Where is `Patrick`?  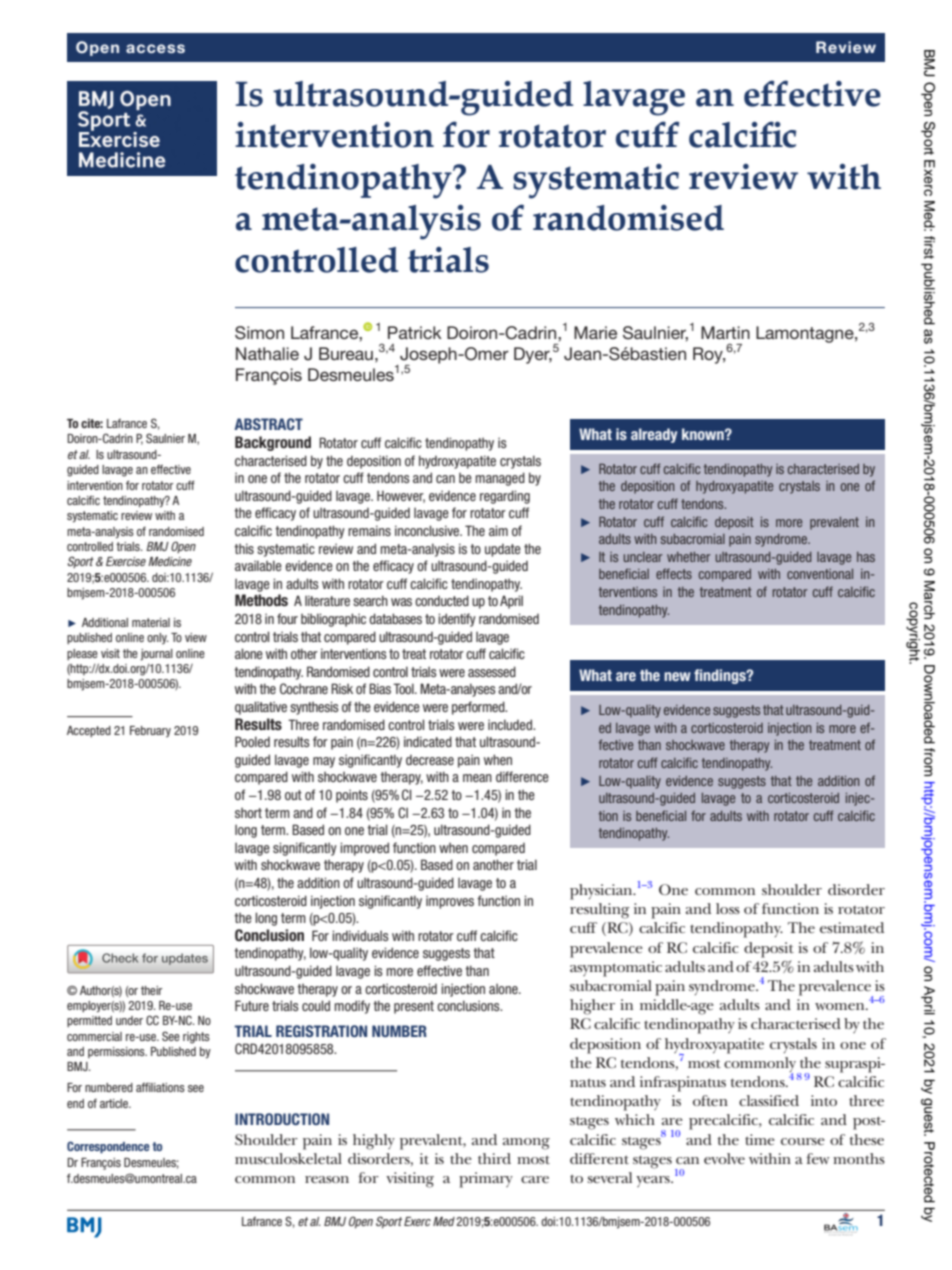
Patrick is located at coordinates (415, 332).
